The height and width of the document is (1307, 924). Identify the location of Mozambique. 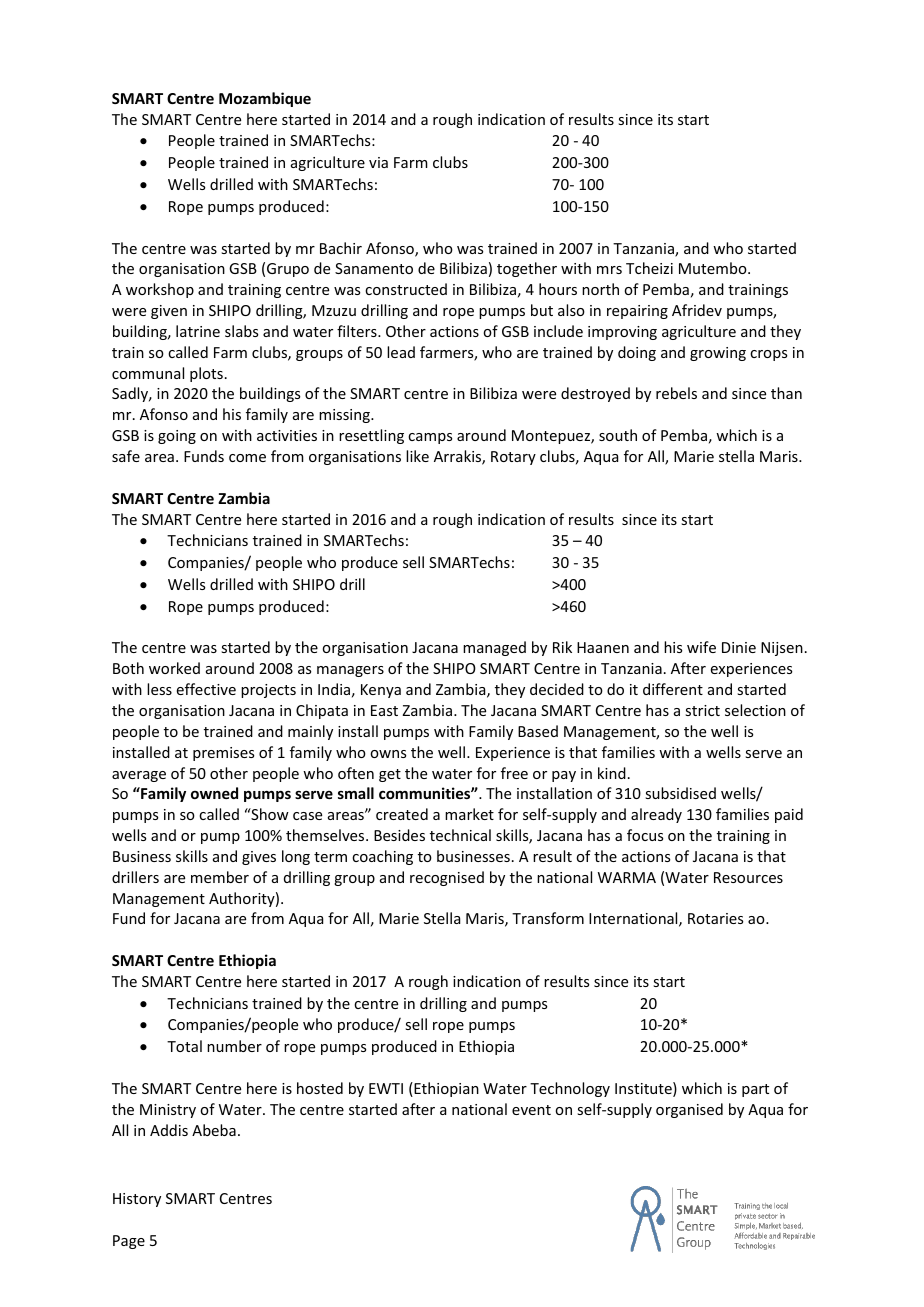
(265, 99).
